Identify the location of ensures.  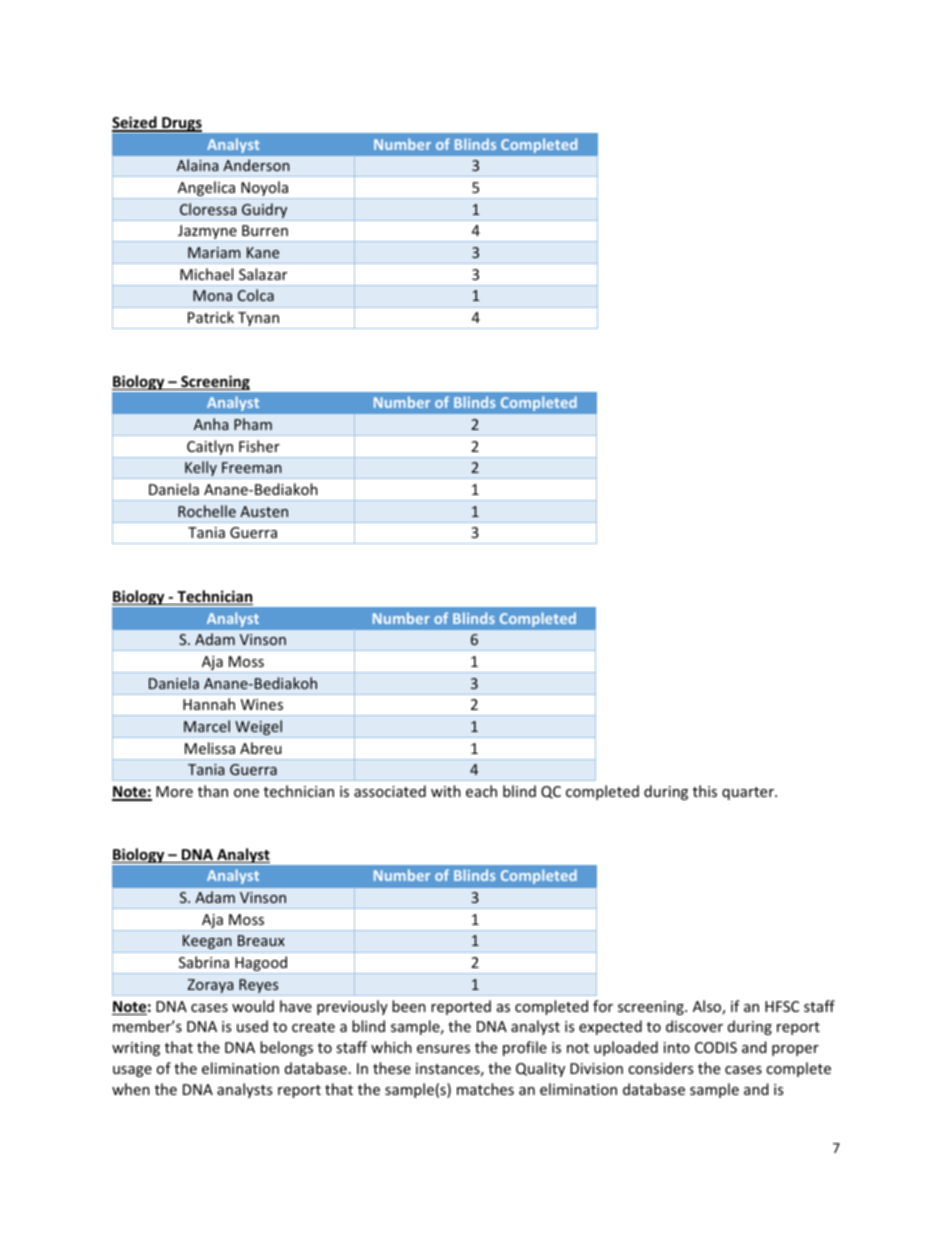
(443, 1049).
